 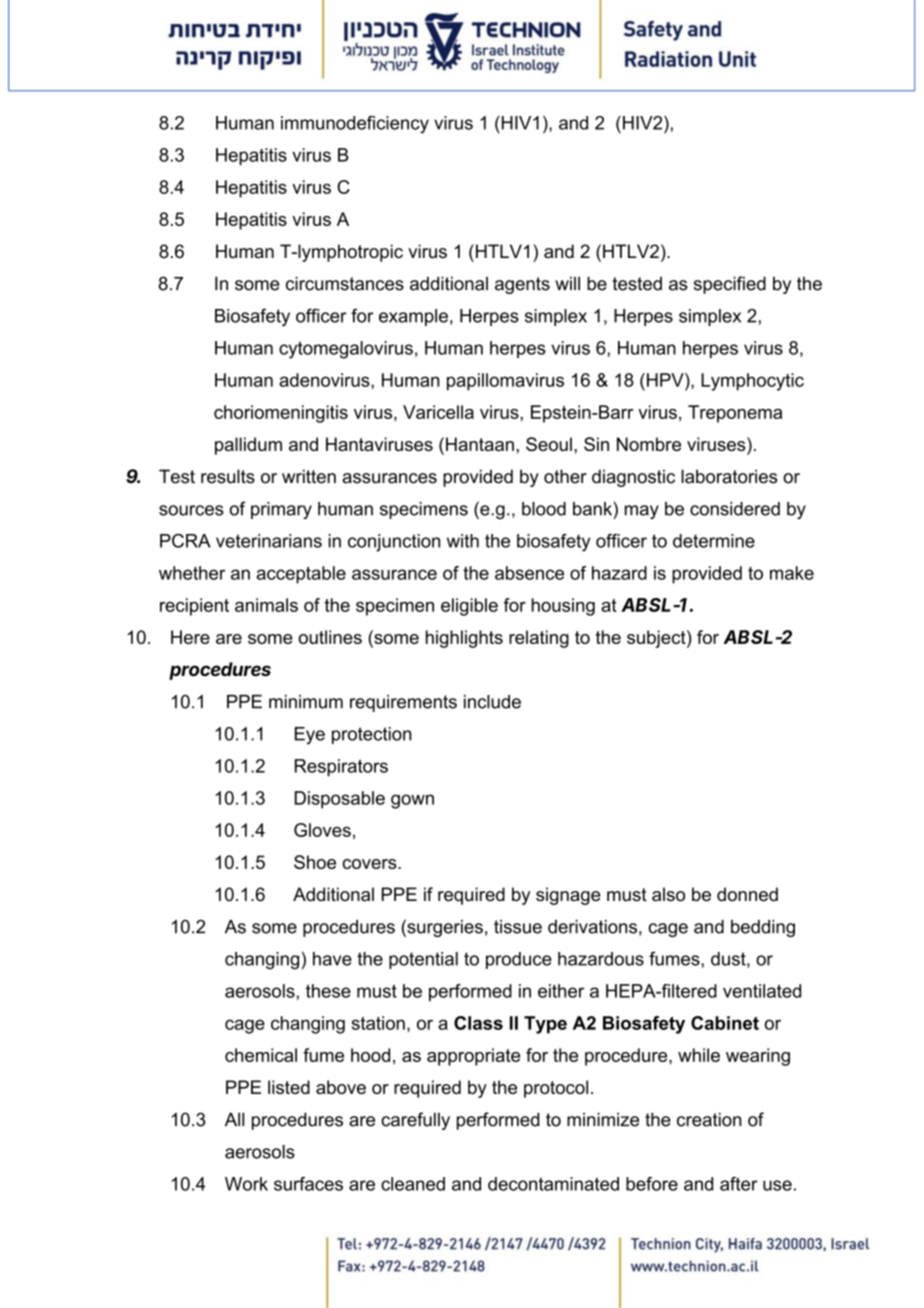 I want to click on veterinarians, so click(x=269, y=541).
